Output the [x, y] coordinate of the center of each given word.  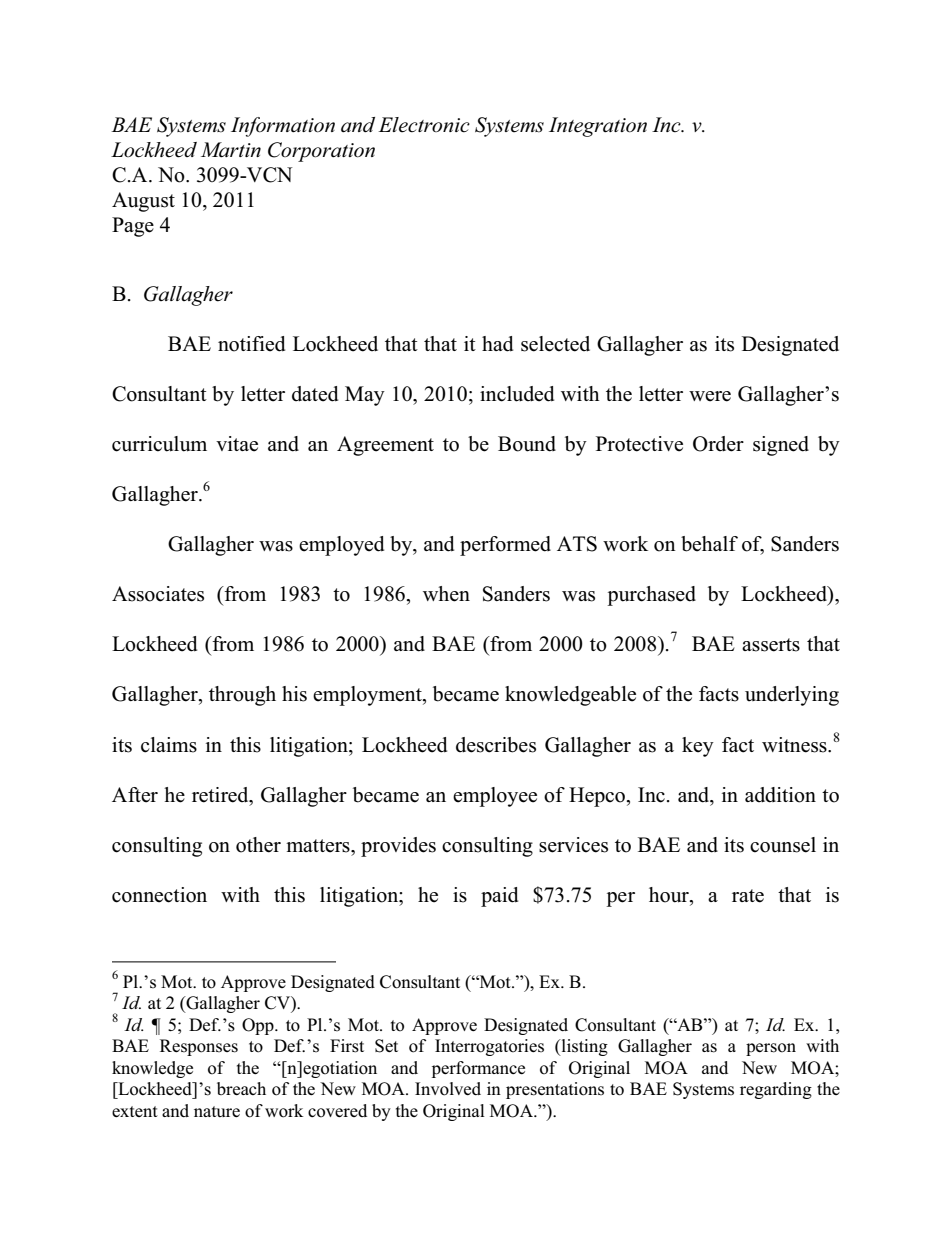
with [240, 894]
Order [718, 444]
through [242, 696]
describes [496, 745]
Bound [527, 444]
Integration [598, 127]
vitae [237, 444]
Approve [444, 1026]
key [698, 747]
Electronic [424, 125]
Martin [231, 150]
